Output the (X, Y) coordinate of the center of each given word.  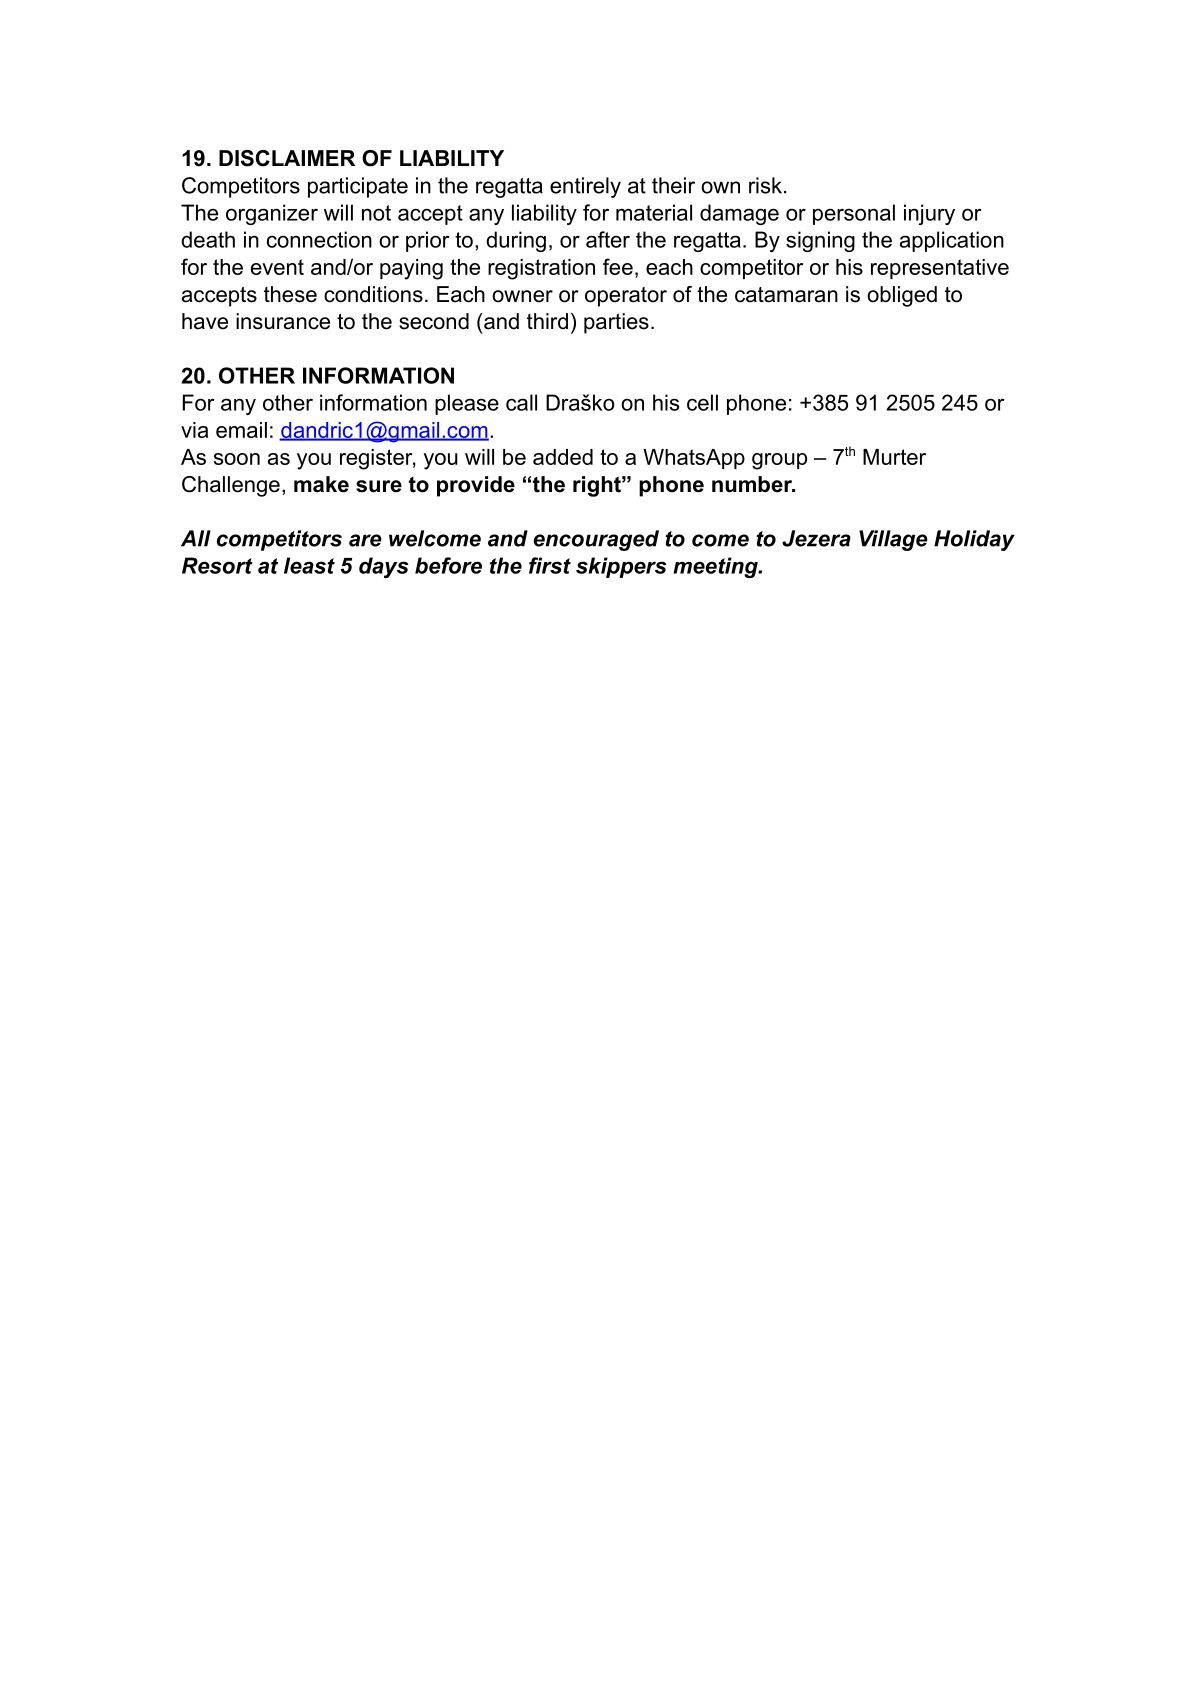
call (521, 402)
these (290, 294)
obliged (902, 296)
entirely (585, 187)
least (309, 565)
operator (626, 297)
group (779, 461)
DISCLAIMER (287, 158)
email (241, 430)
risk (765, 185)
